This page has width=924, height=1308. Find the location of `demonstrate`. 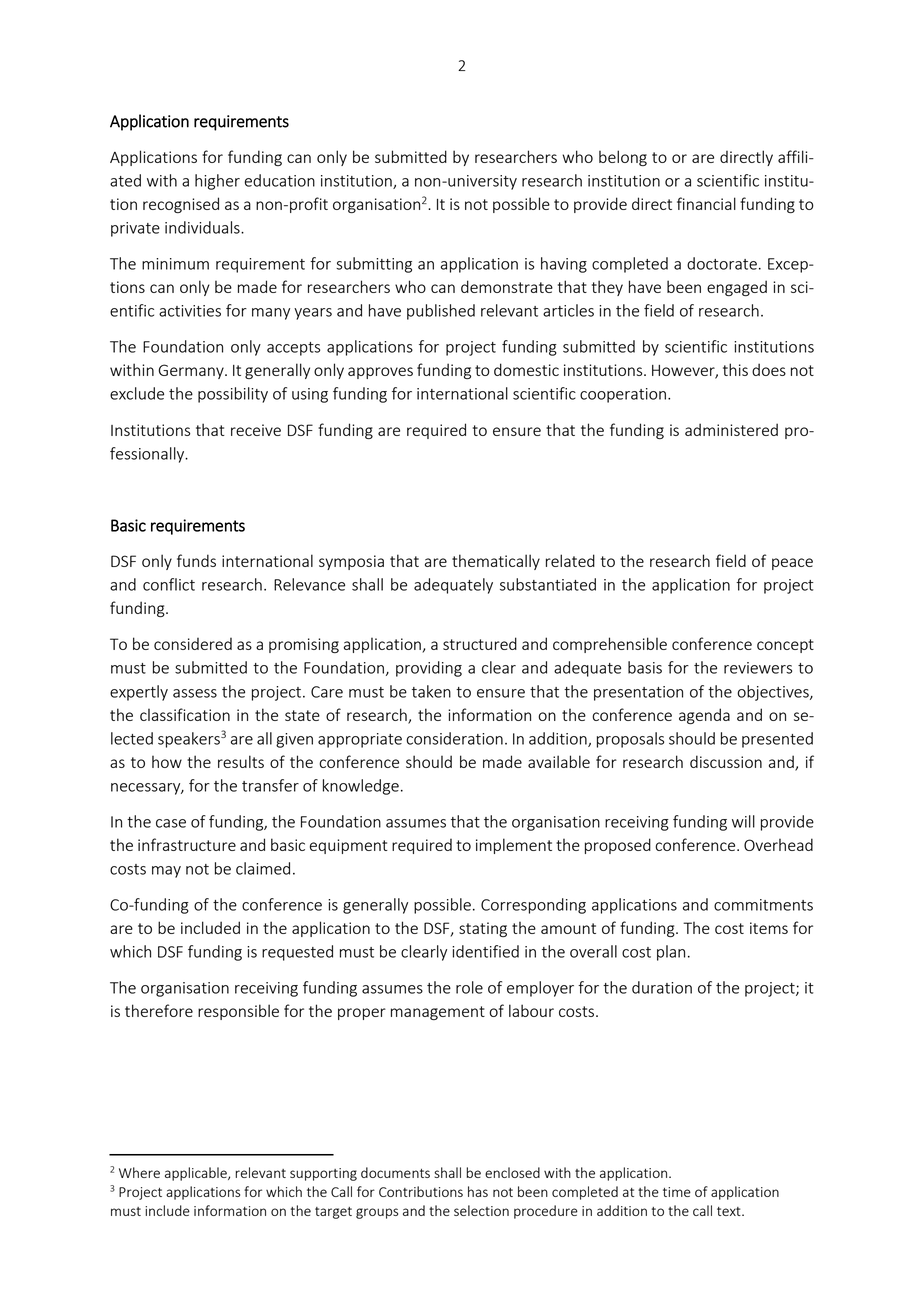

demonstrate is located at coordinates (507, 286).
